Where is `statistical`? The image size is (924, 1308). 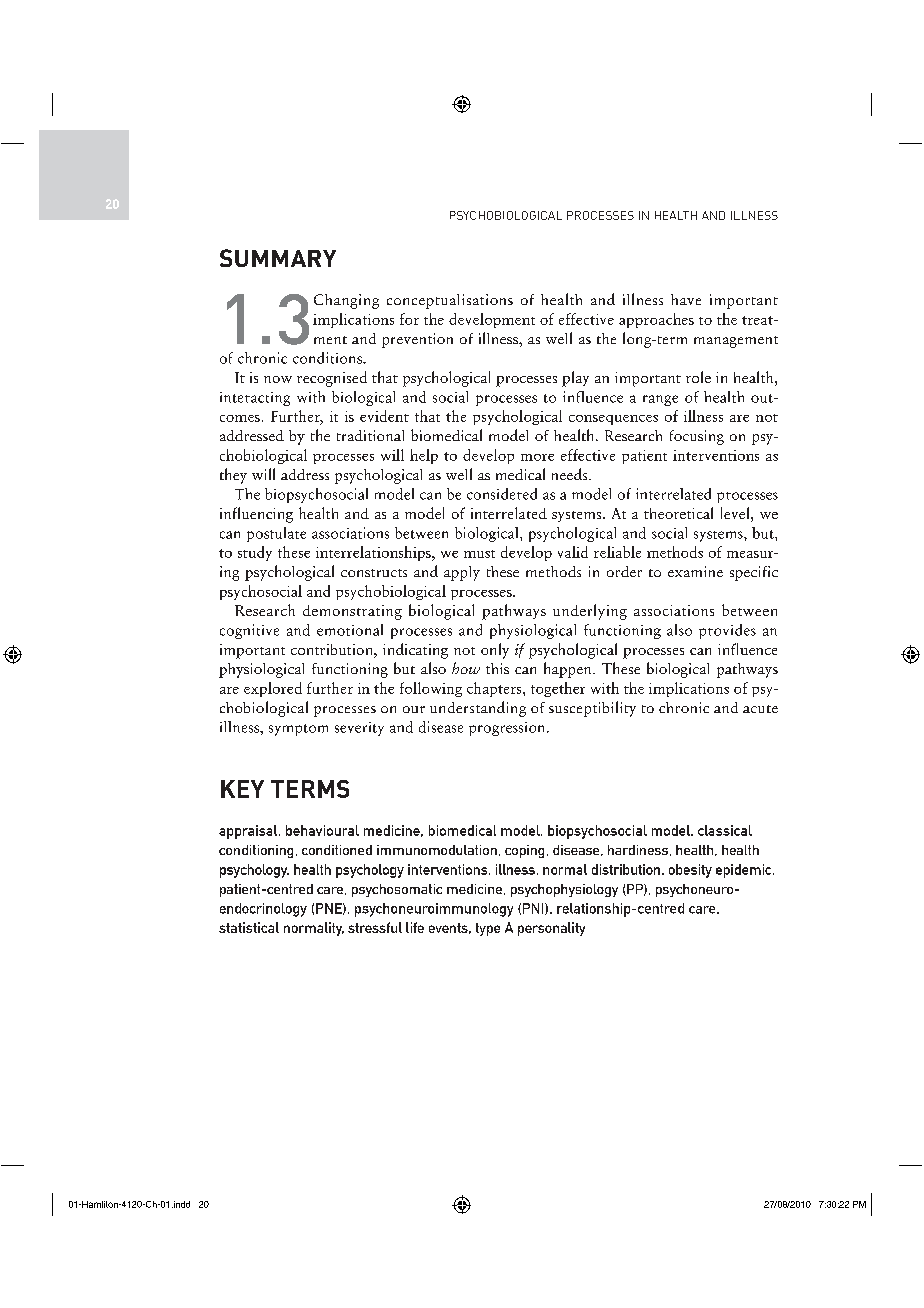 statistical is located at coordinates (249, 927).
